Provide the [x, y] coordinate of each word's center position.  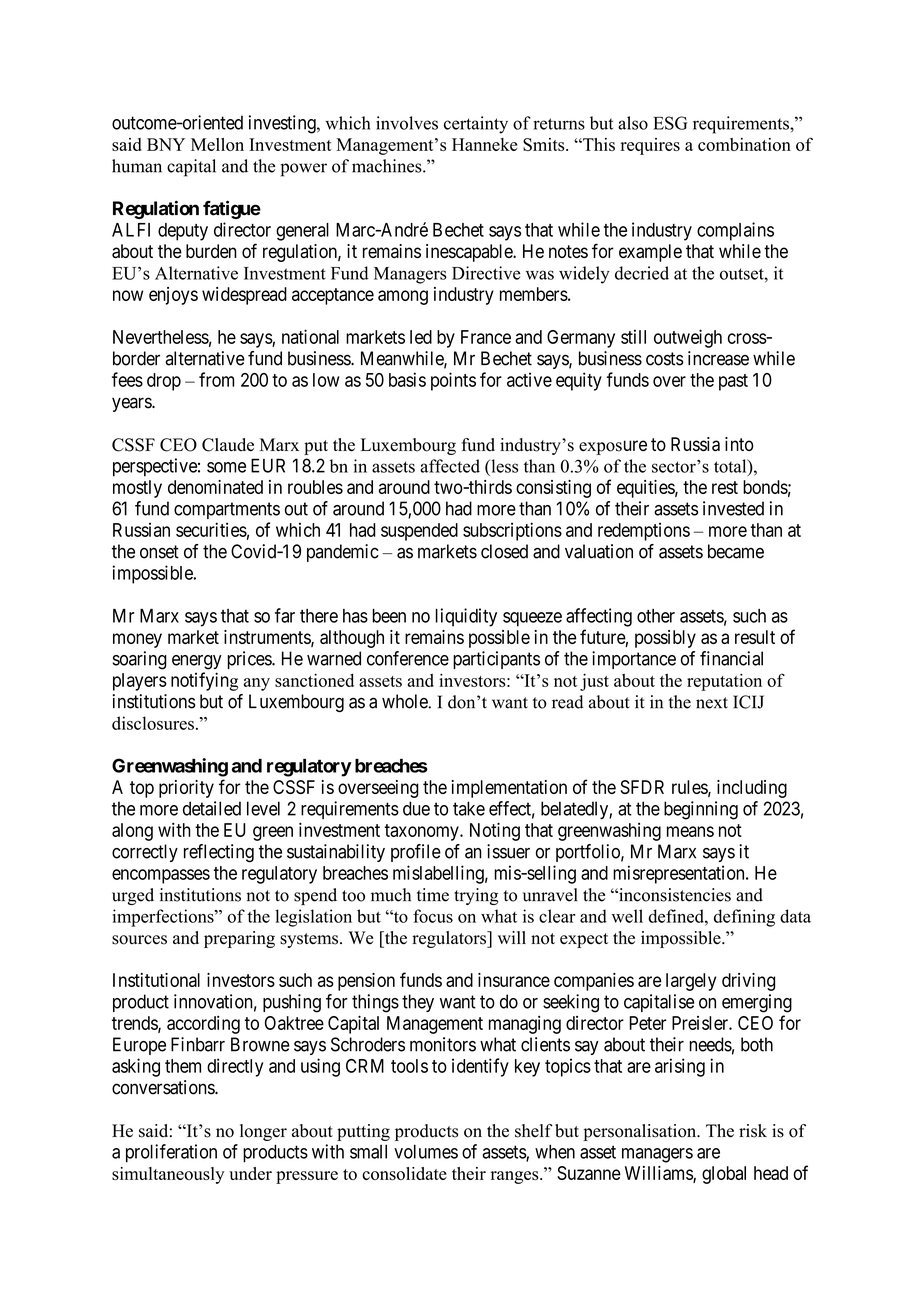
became [736, 551]
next [712, 703]
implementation [509, 789]
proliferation [171, 1153]
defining [744, 918]
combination [744, 144]
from [216, 379]
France [486, 337]
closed [504, 551]
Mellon [217, 144]
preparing [239, 939]
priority [186, 789]
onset [159, 552]
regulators [450, 939]
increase [718, 358]
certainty [476, 125]
